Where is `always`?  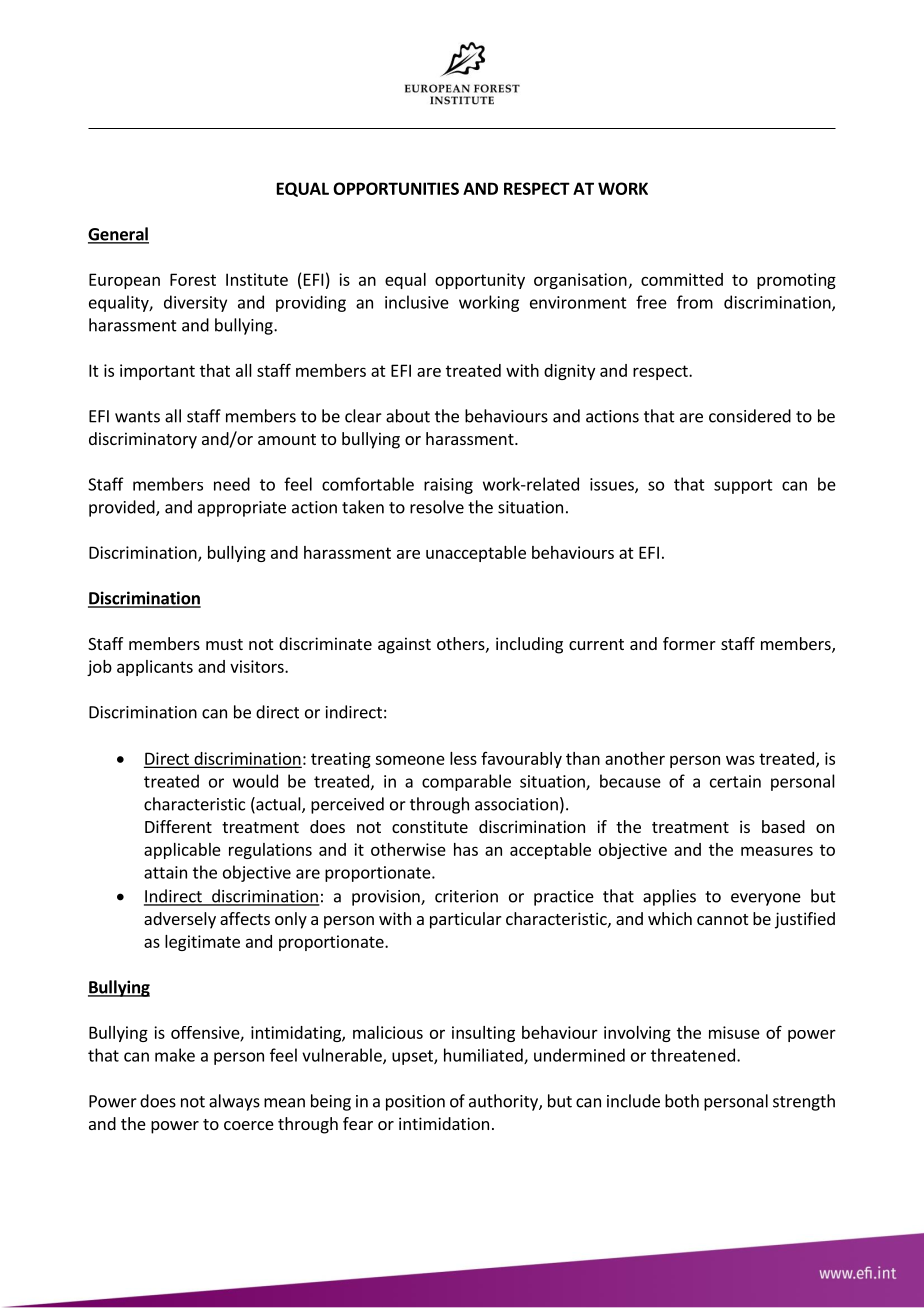 always is located at coordinates (234, 1102).
